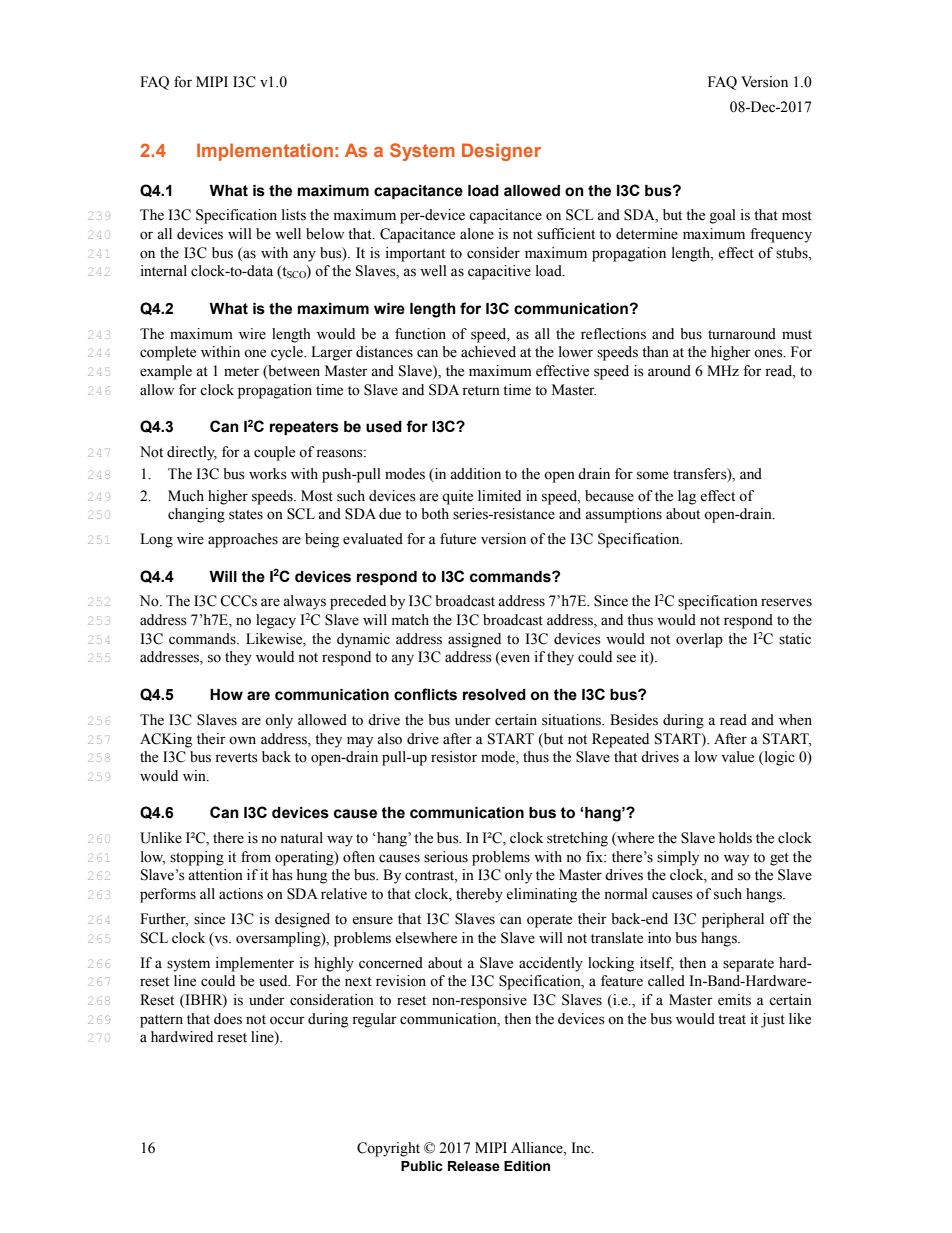 This document has width=952, height=1233. I want to click on Implementation, so click(265, 152).
